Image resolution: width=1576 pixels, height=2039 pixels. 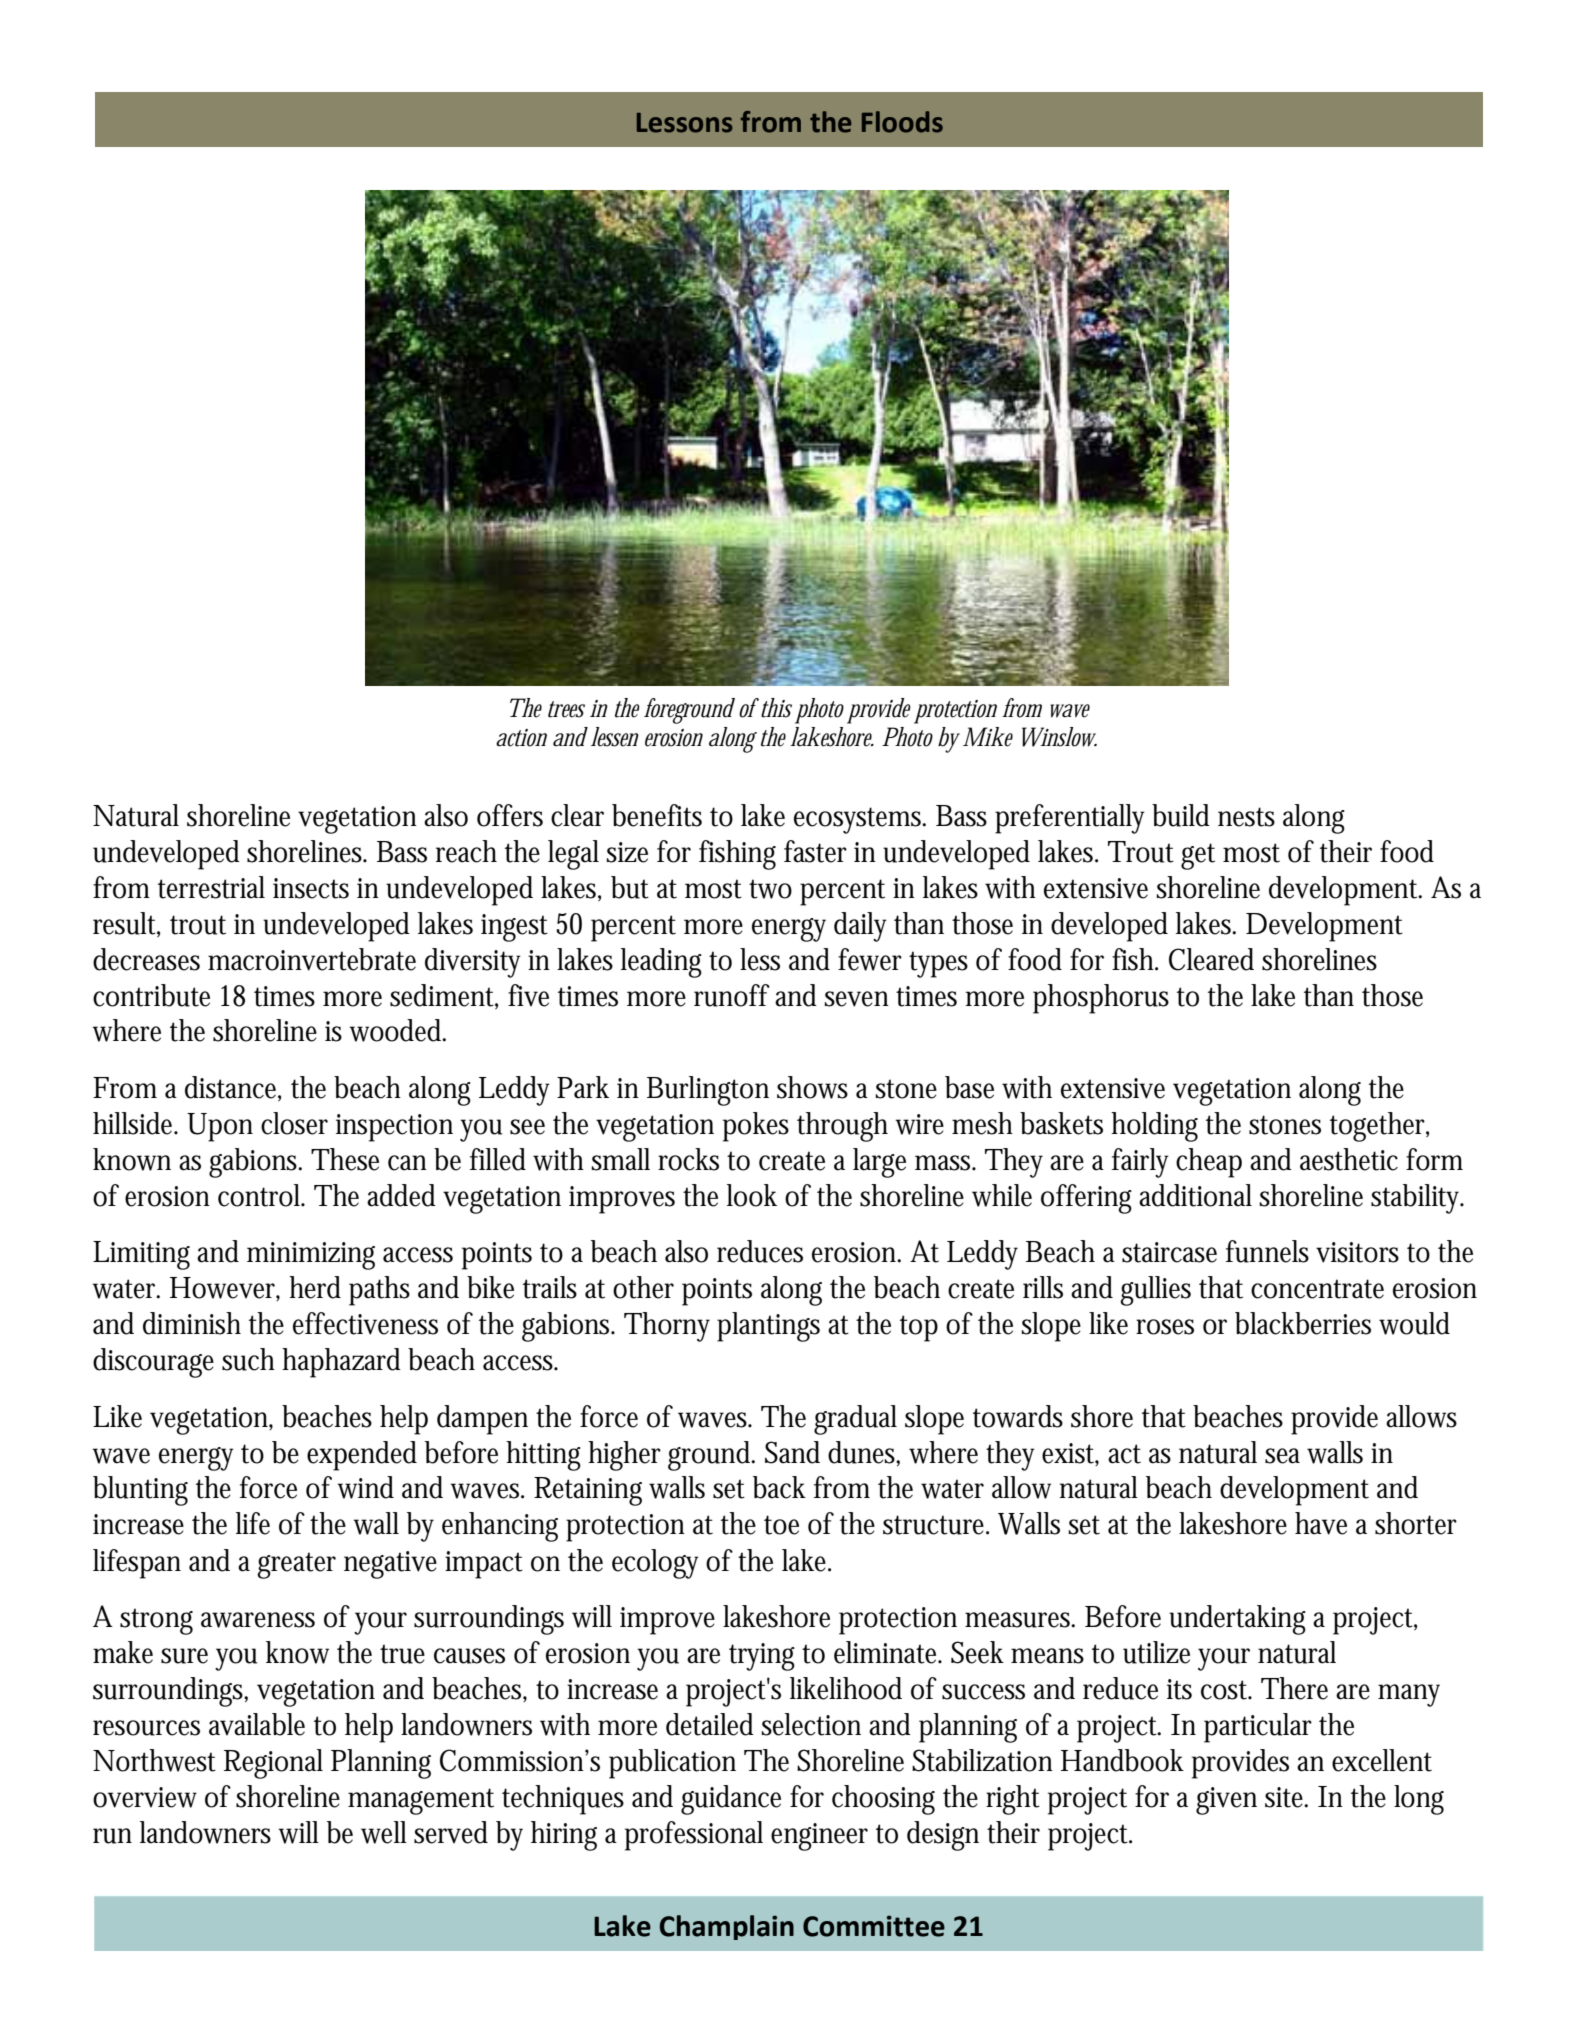 I want to click on herd, so click(x=315, y=1287).
